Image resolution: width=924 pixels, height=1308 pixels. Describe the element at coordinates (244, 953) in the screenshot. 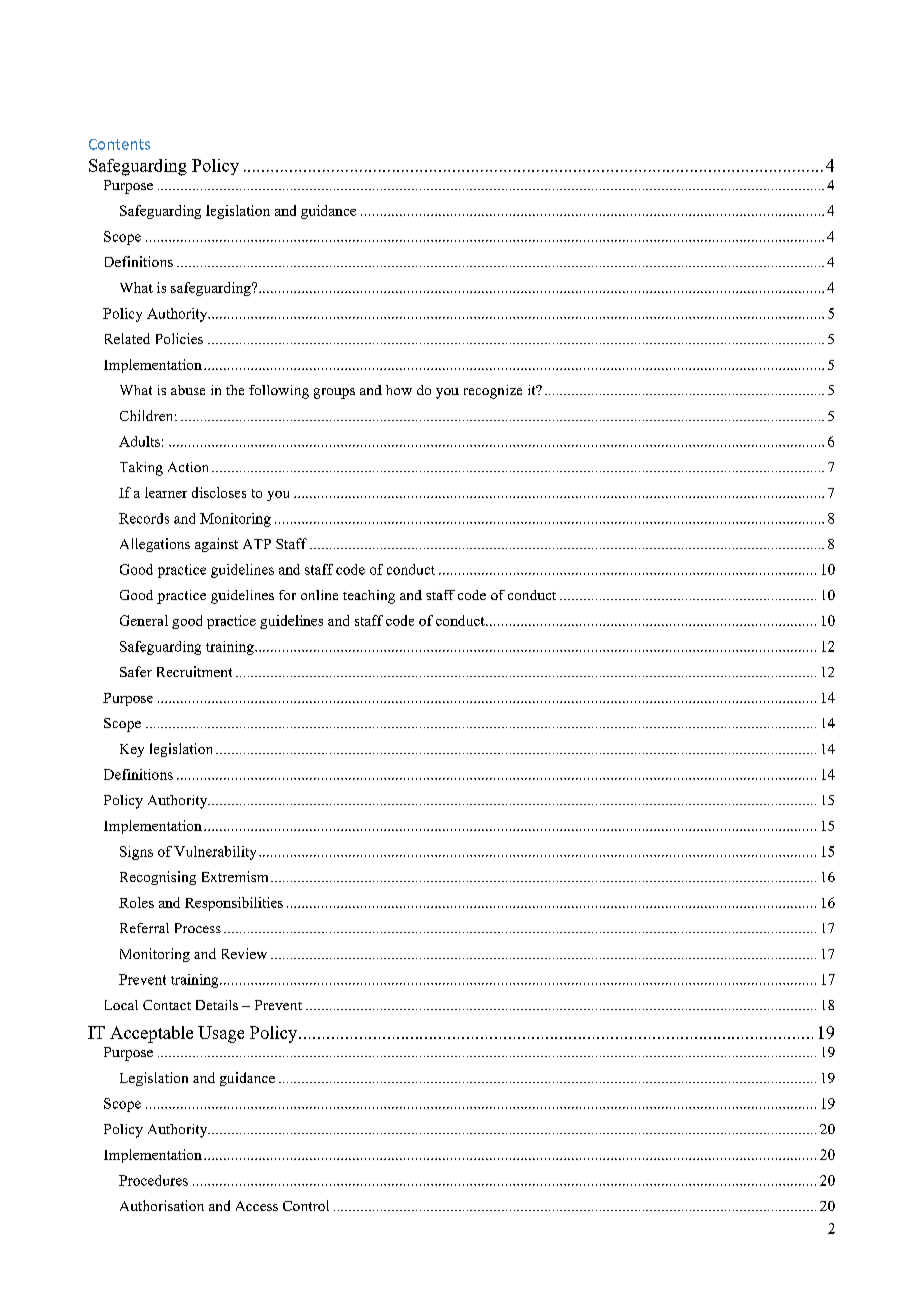

I see `Review` at that location.
